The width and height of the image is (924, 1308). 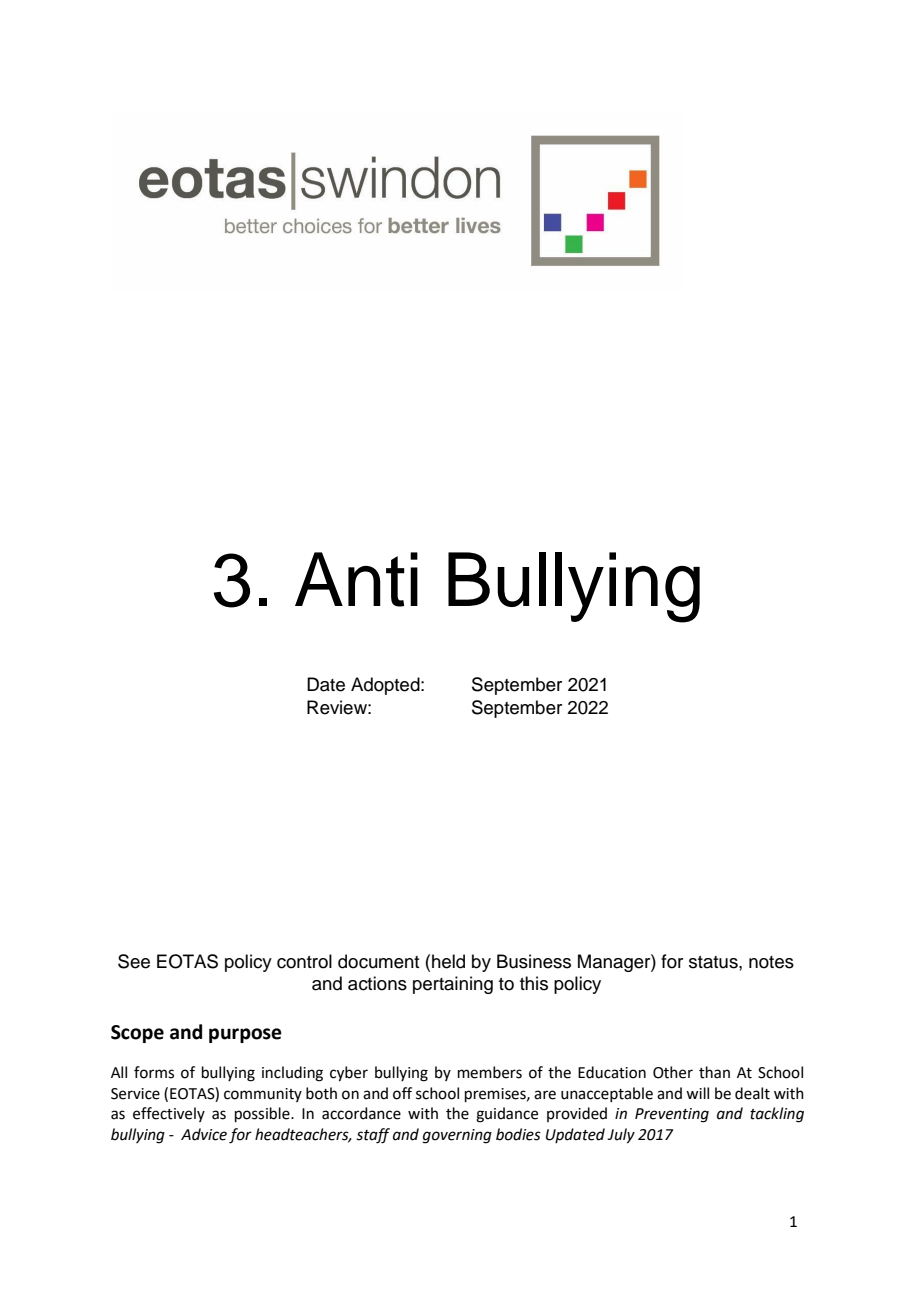 I want to click on document, so click(x=378, y=961).
